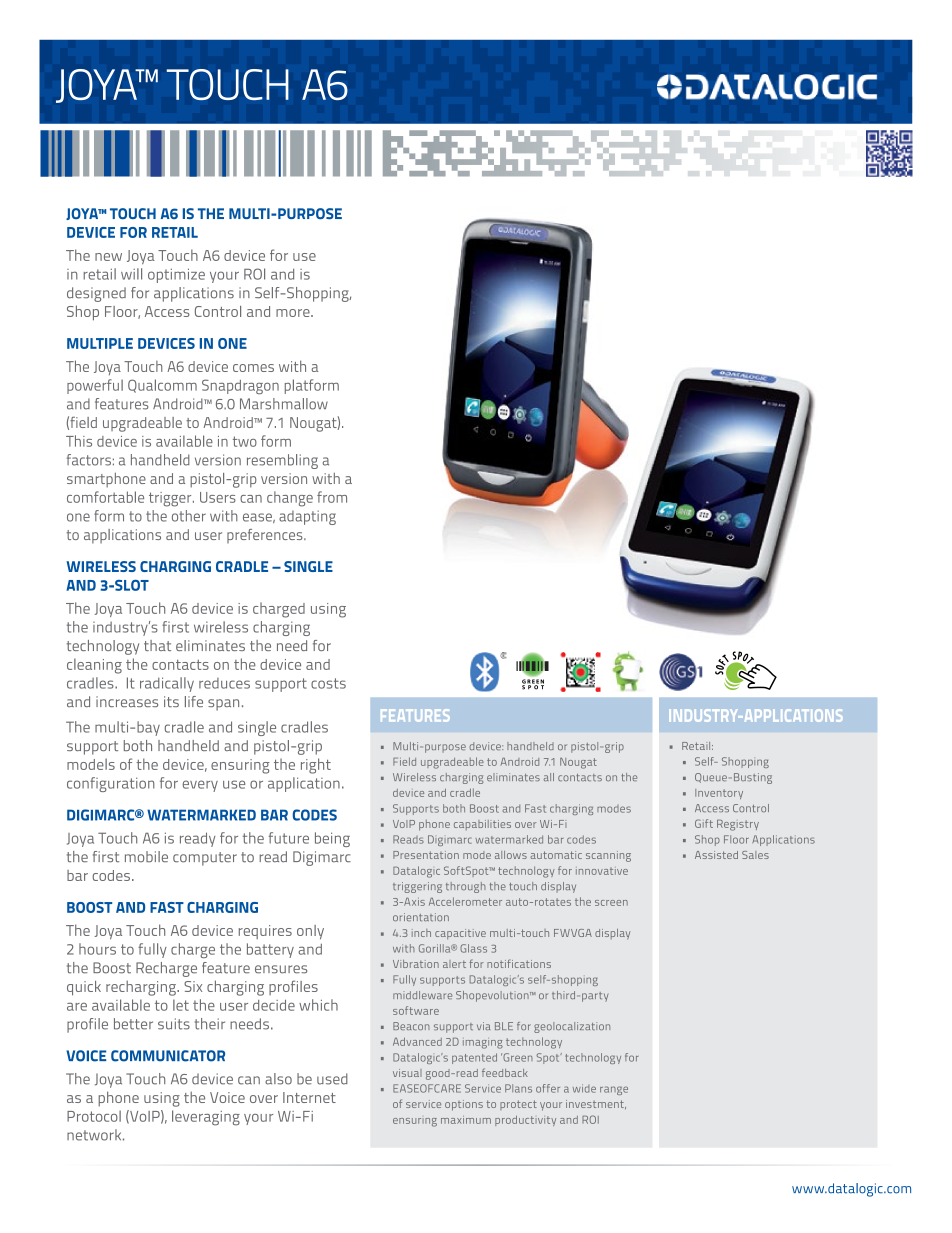 The height and width of the screenshot is (1233, 952). I want to click on screen, so click(611, 903).
